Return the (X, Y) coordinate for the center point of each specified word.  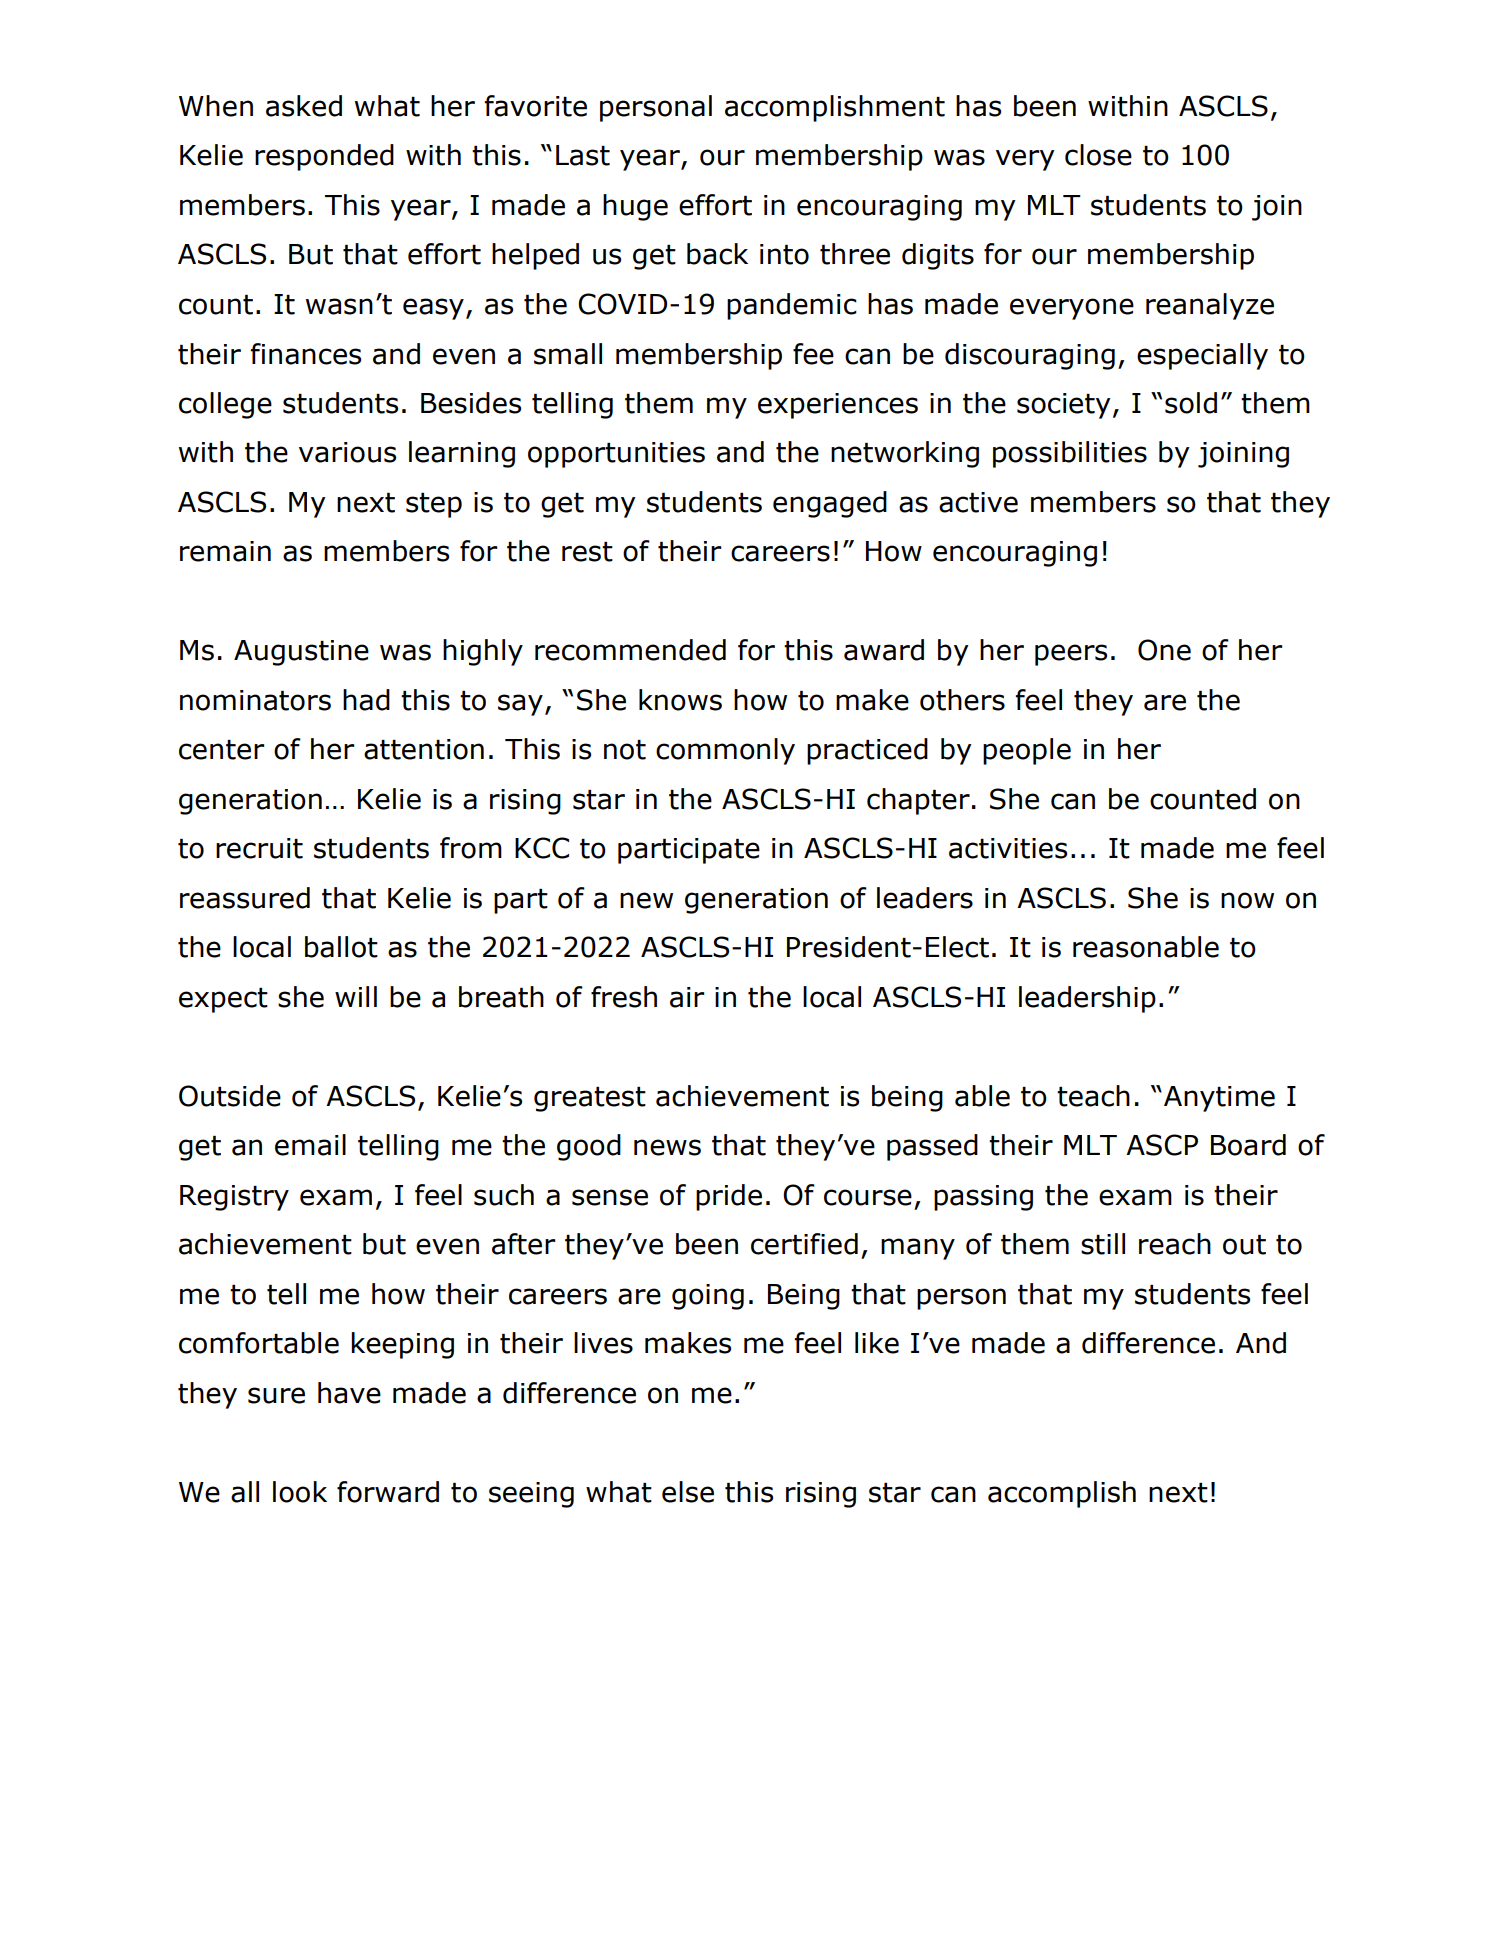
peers (1071, 655)
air (687, 997)
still (1103, 1244)
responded (324, 157)
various (347, 452)
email (310, 1145)
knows (680, 700)
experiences (838, 406)
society (1064, 406)
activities (1008, 848)
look (300, 1492)
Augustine (301, 653)
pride (729, 1197)
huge (635, 207)
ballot (341, 947)
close (1098, 155)
